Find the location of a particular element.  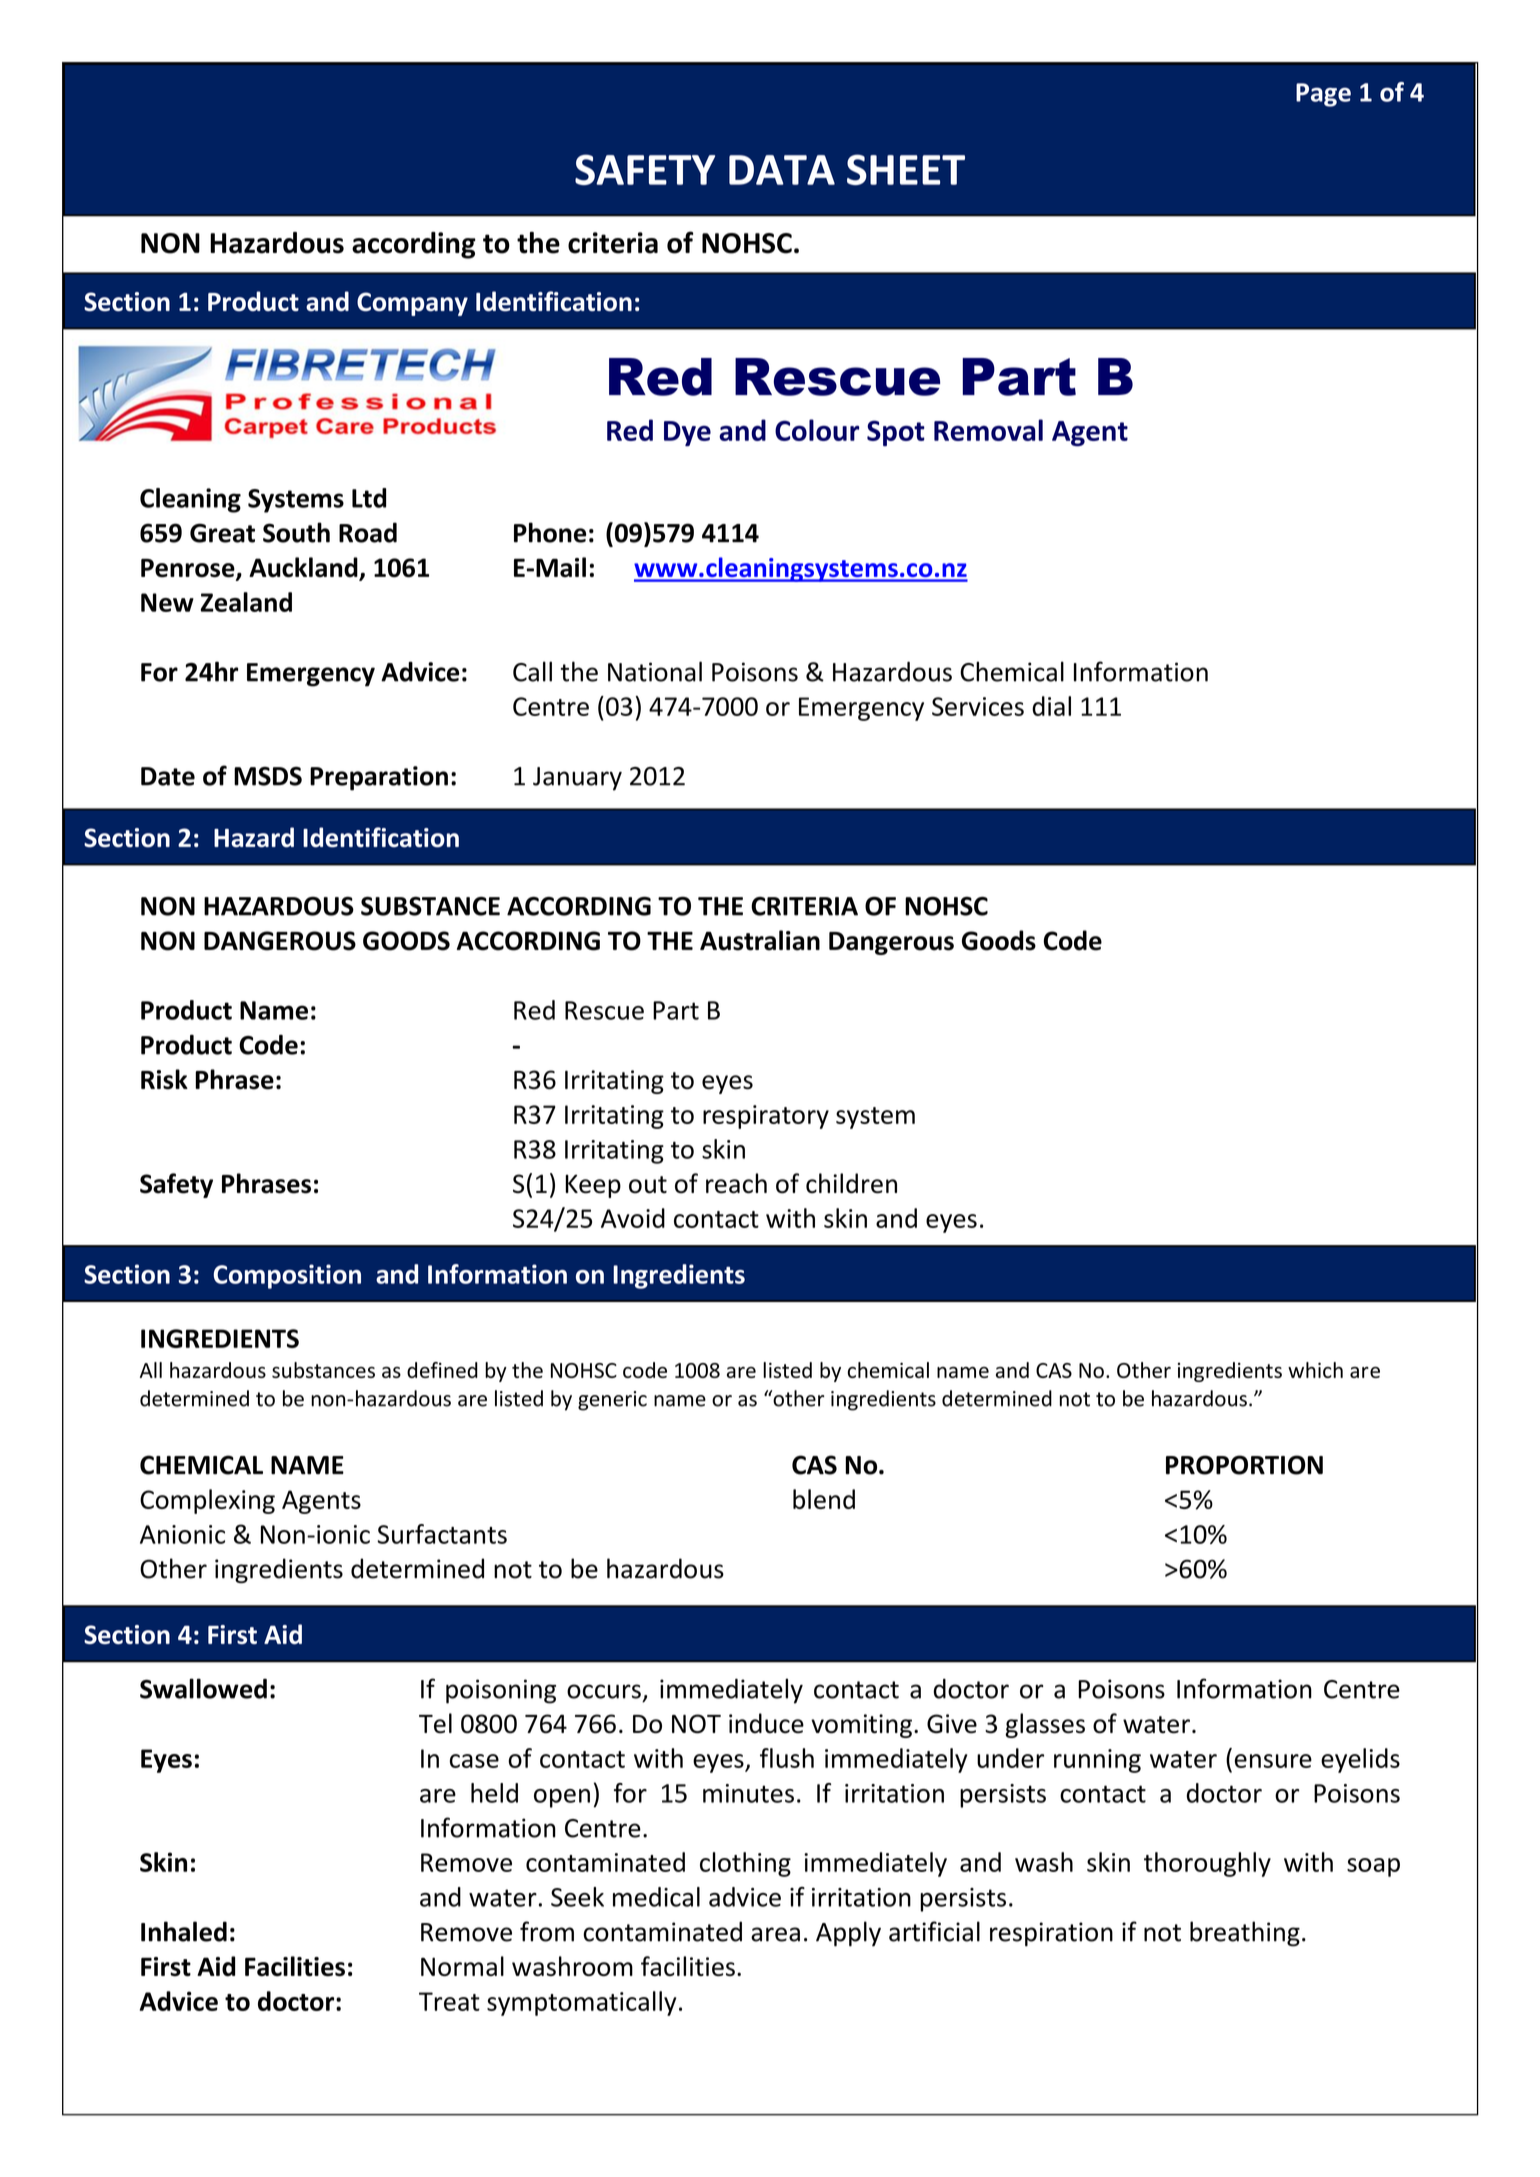

respiratory is located at coordinates (766, 1117).
